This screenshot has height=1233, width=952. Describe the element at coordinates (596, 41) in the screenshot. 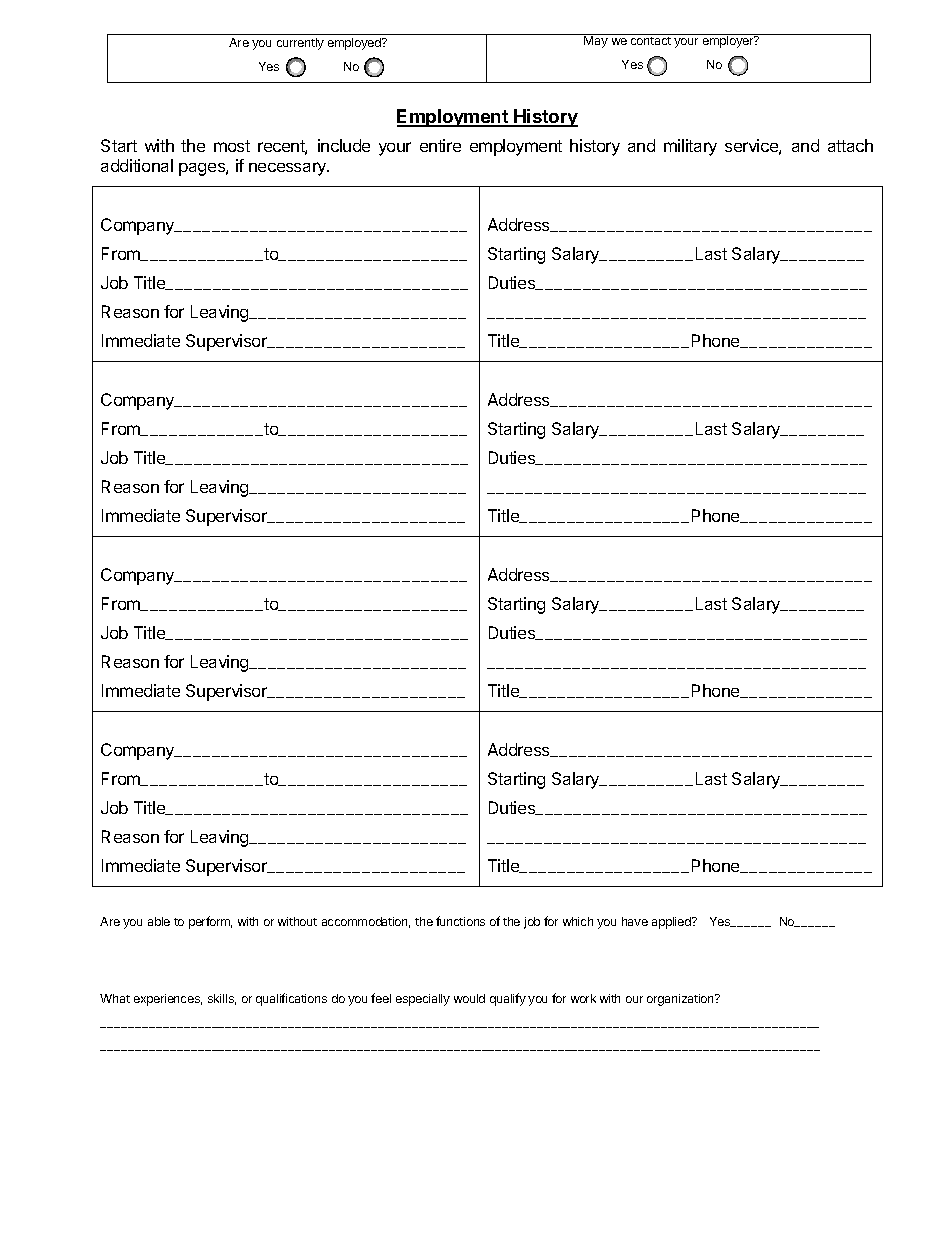

I see `May` at that location.
